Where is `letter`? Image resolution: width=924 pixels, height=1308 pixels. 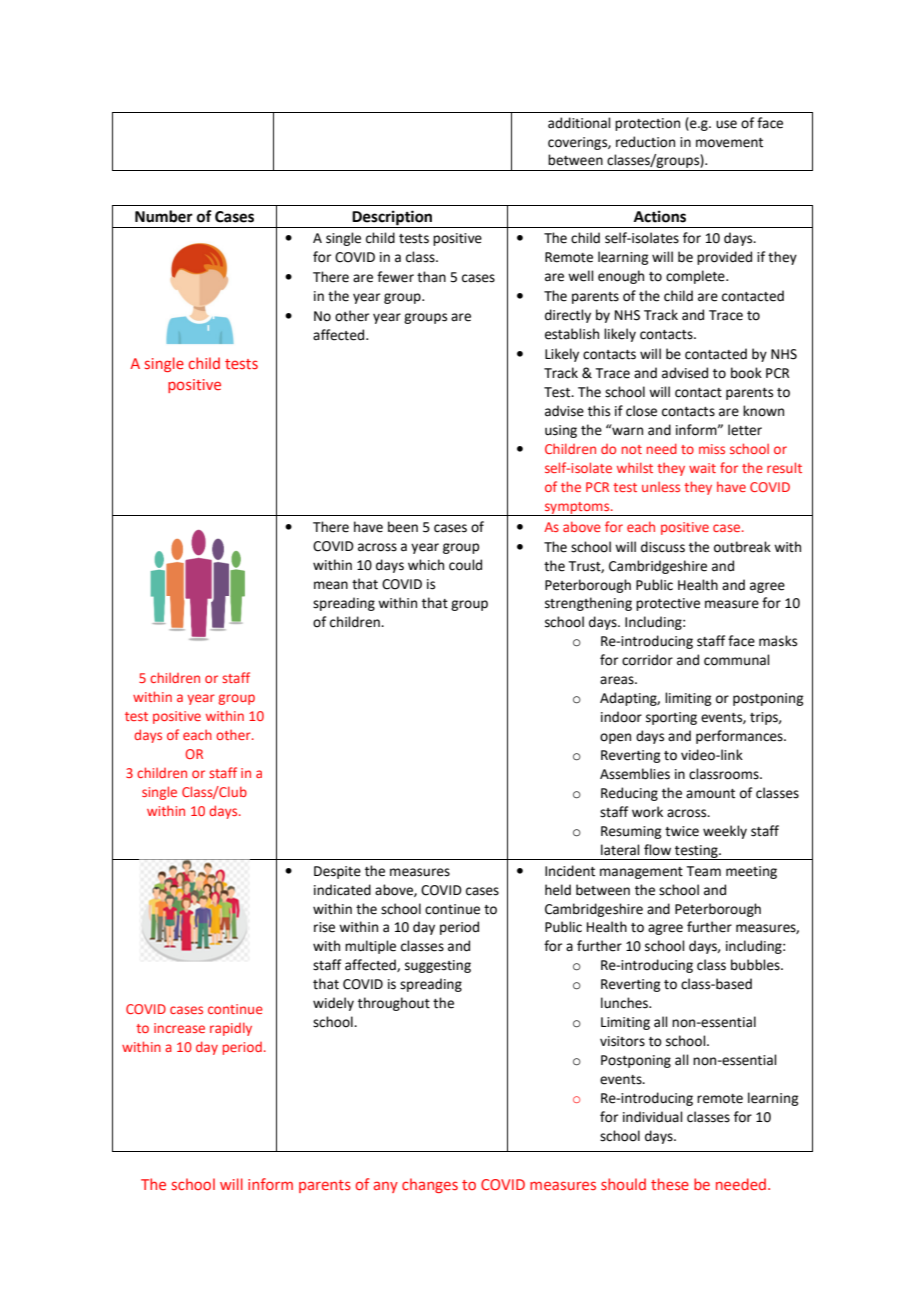
letter is located at coordinates (745, 430).
